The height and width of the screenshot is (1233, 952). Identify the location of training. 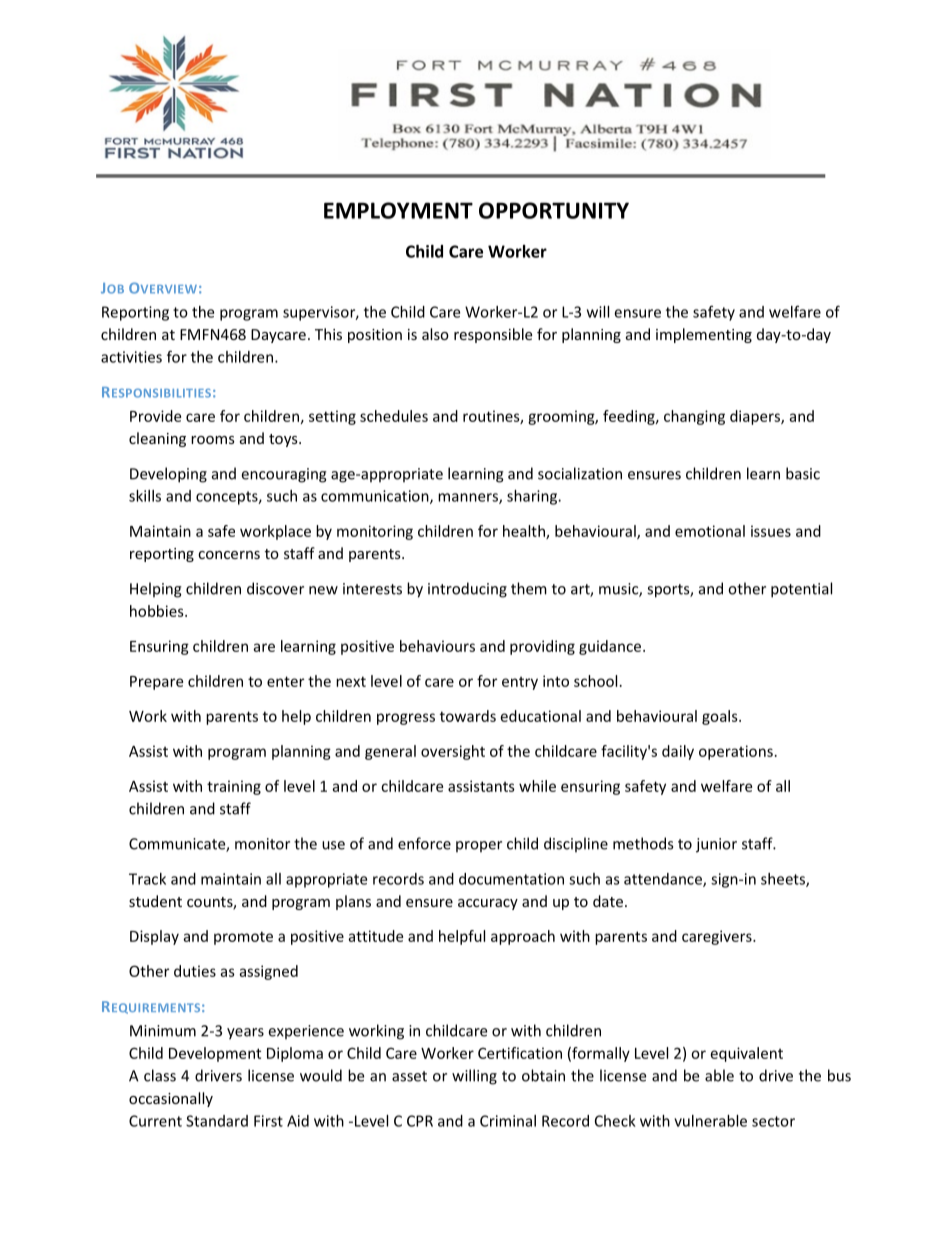
(234, 787).
